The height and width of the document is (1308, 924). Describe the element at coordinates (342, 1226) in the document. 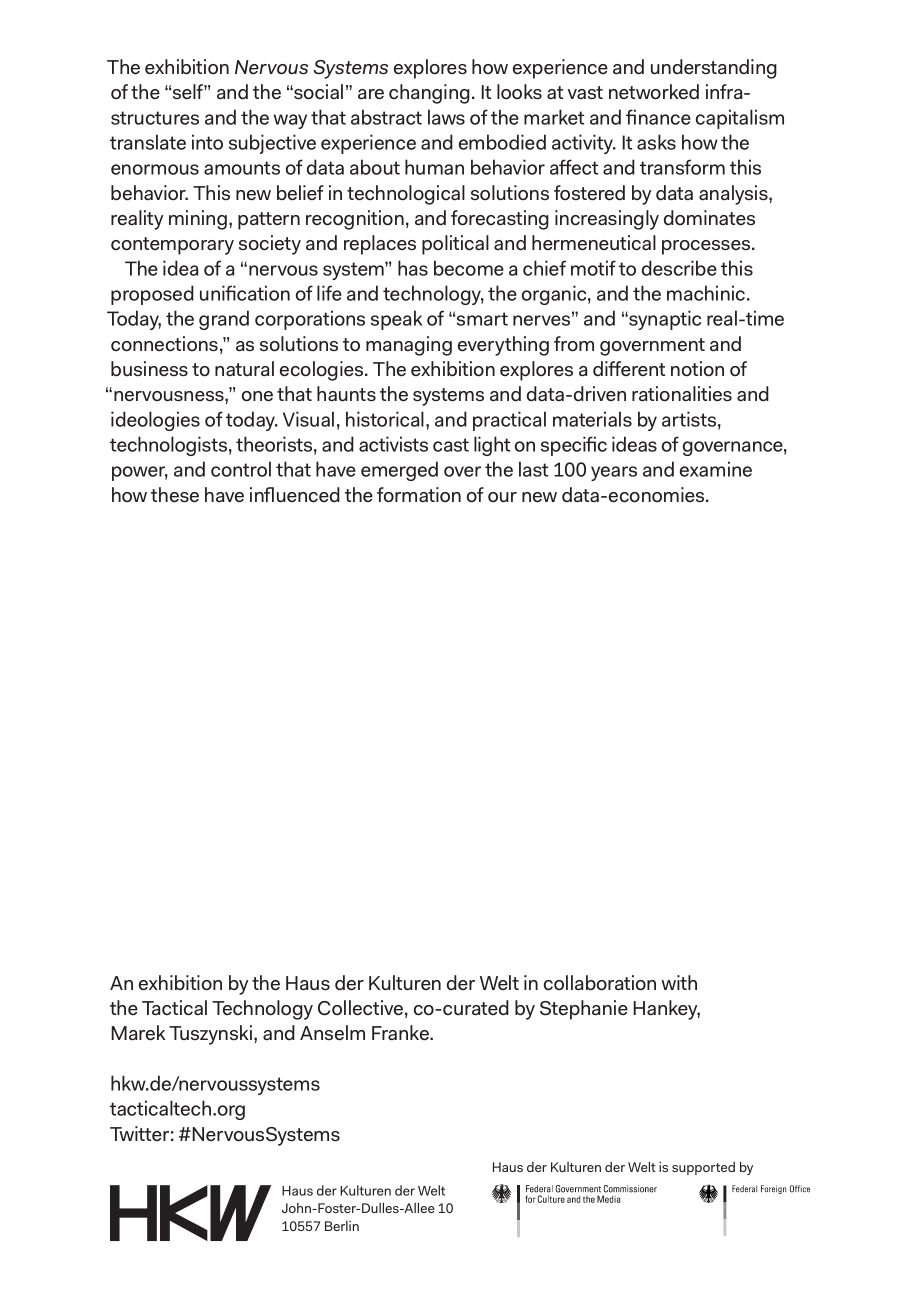

I see `Berlin` at that location.
